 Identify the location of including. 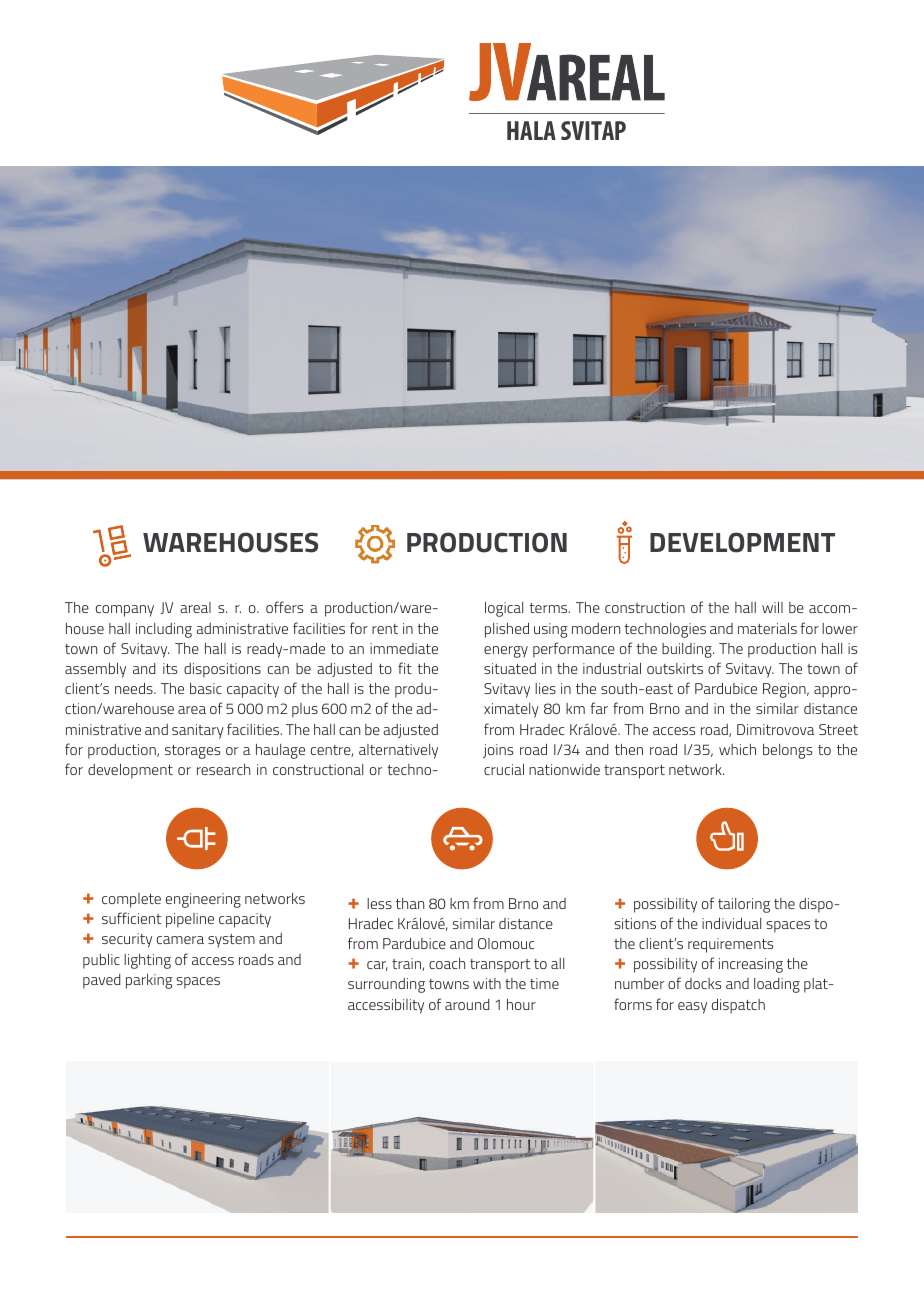
(164, 630).
